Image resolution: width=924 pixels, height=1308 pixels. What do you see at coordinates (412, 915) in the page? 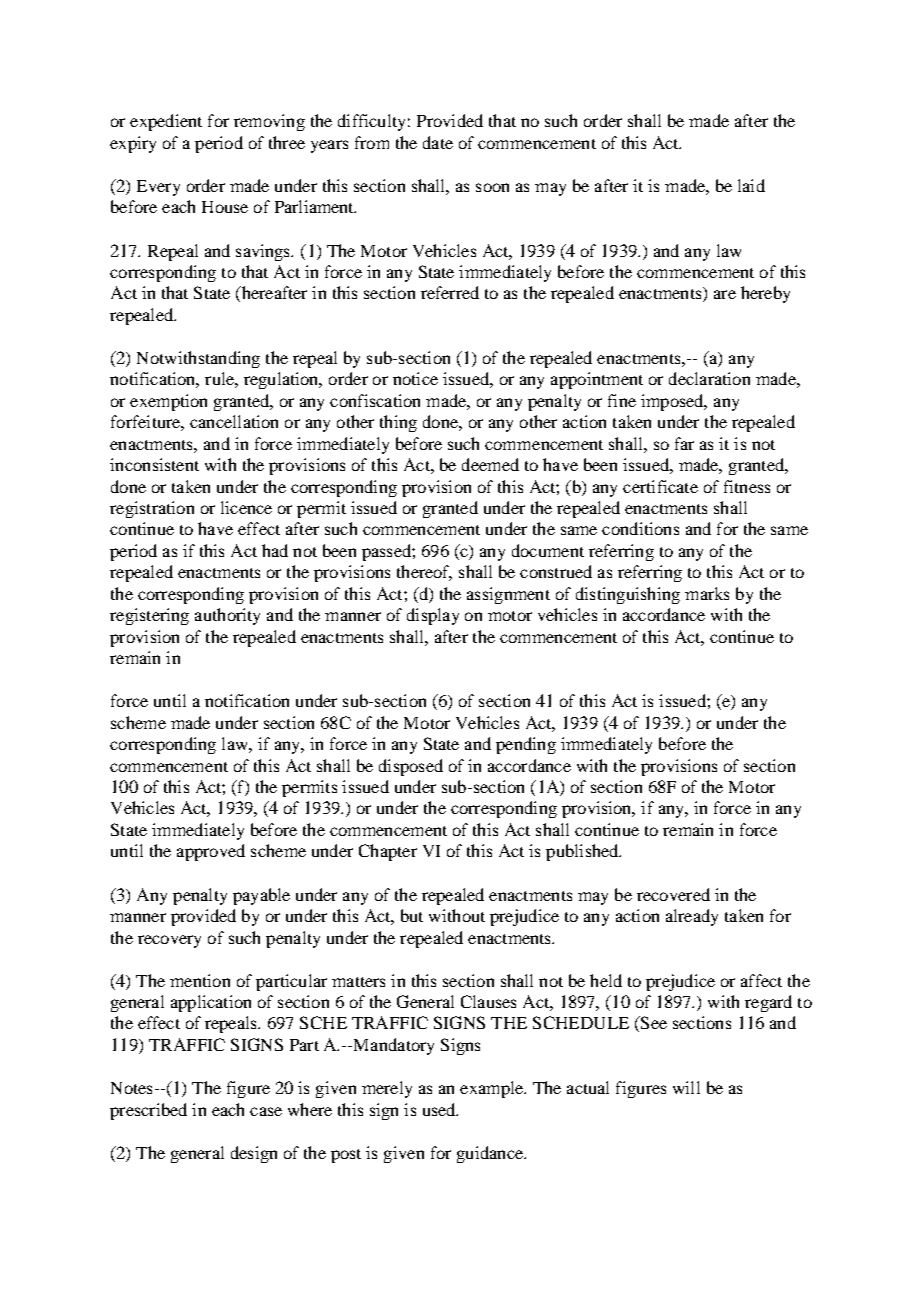
I see `but` at bounding box center [412, 915].
